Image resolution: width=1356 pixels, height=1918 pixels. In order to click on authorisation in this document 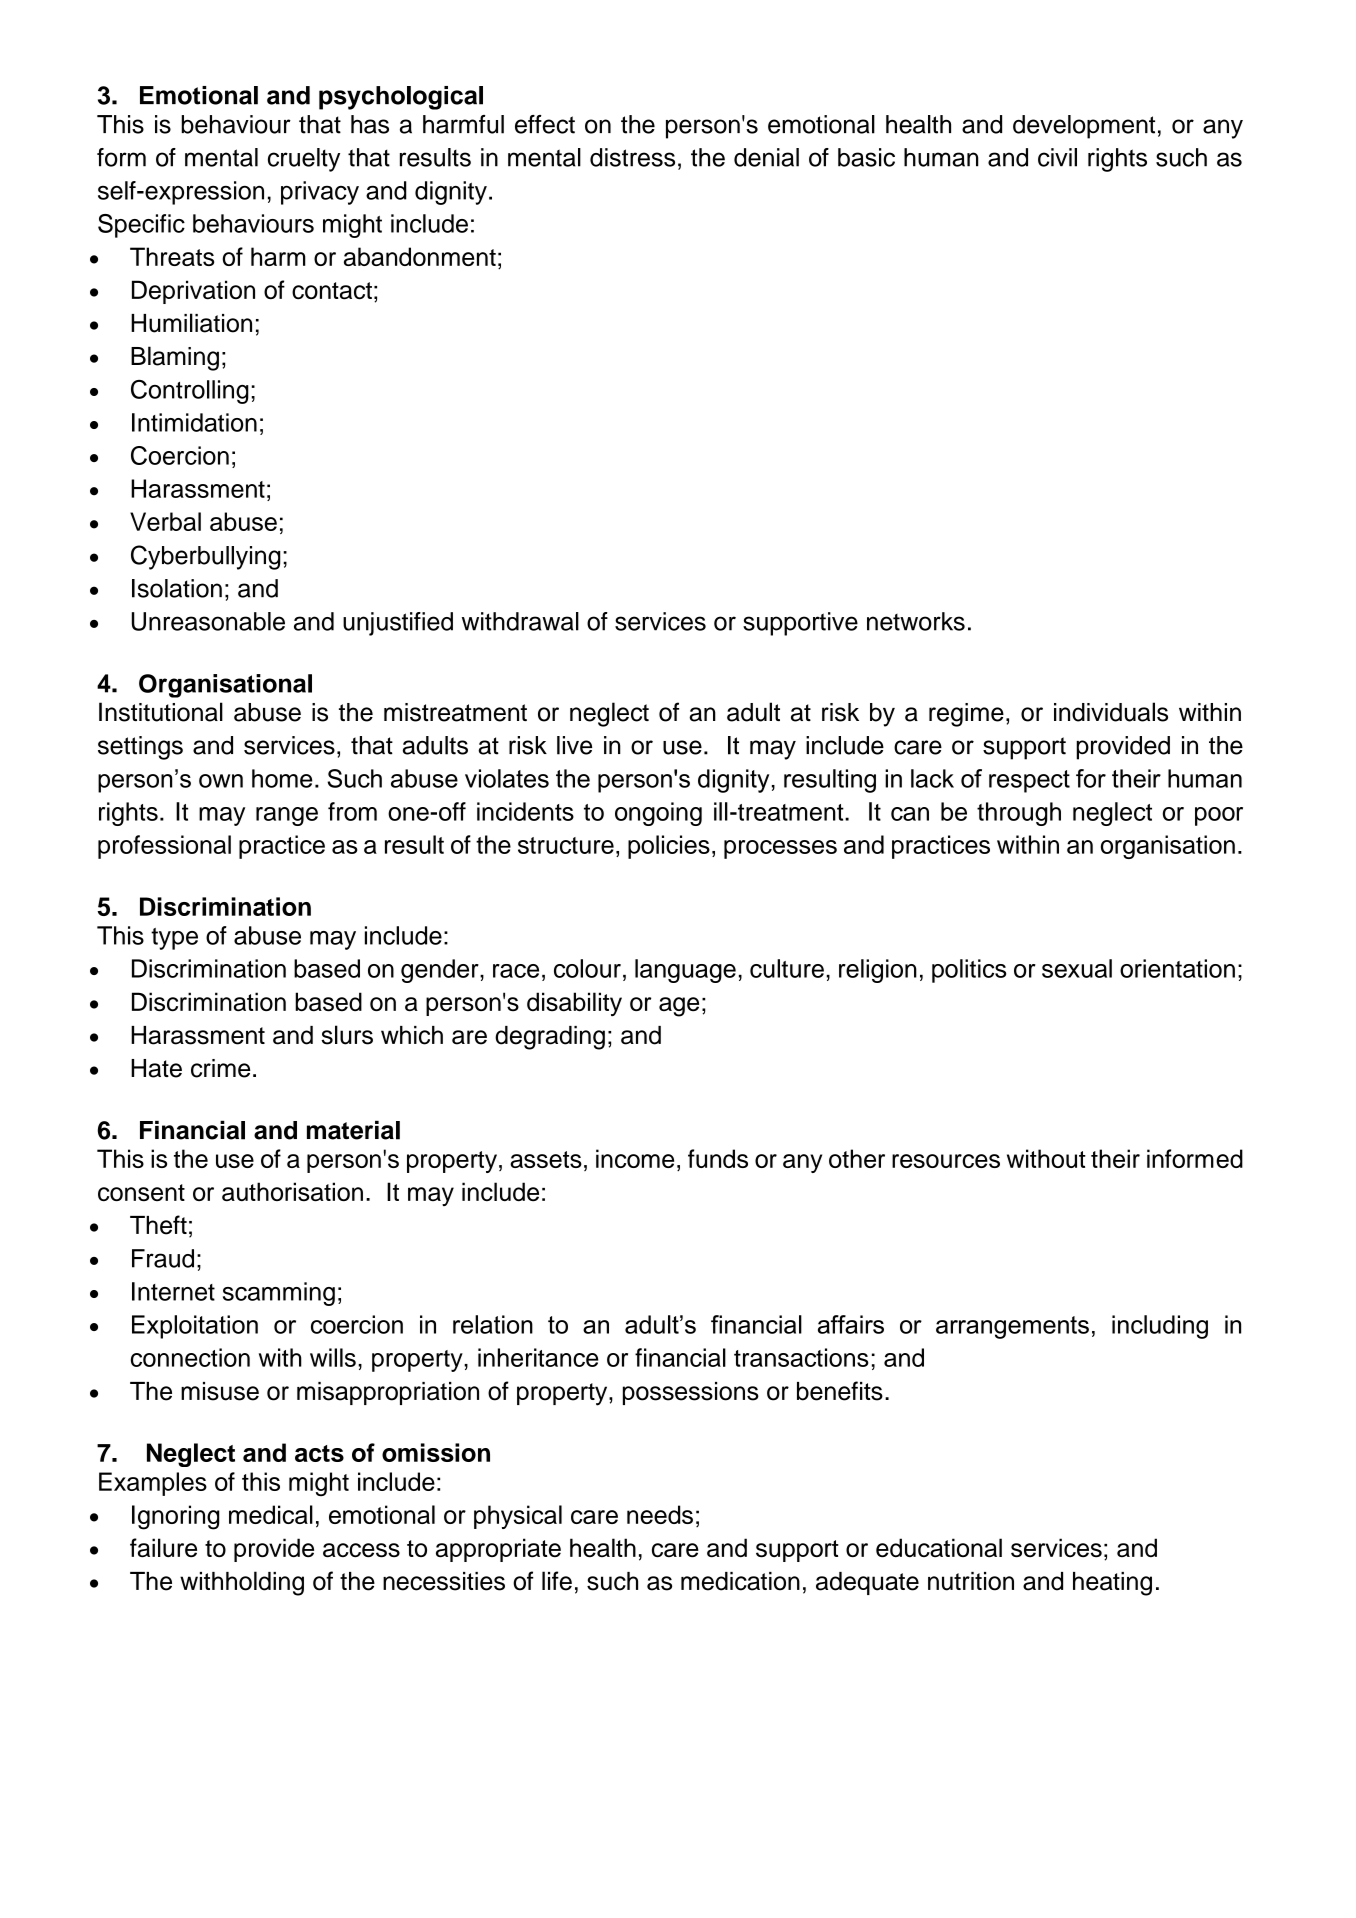, I will do `click(292, 1192)`.
